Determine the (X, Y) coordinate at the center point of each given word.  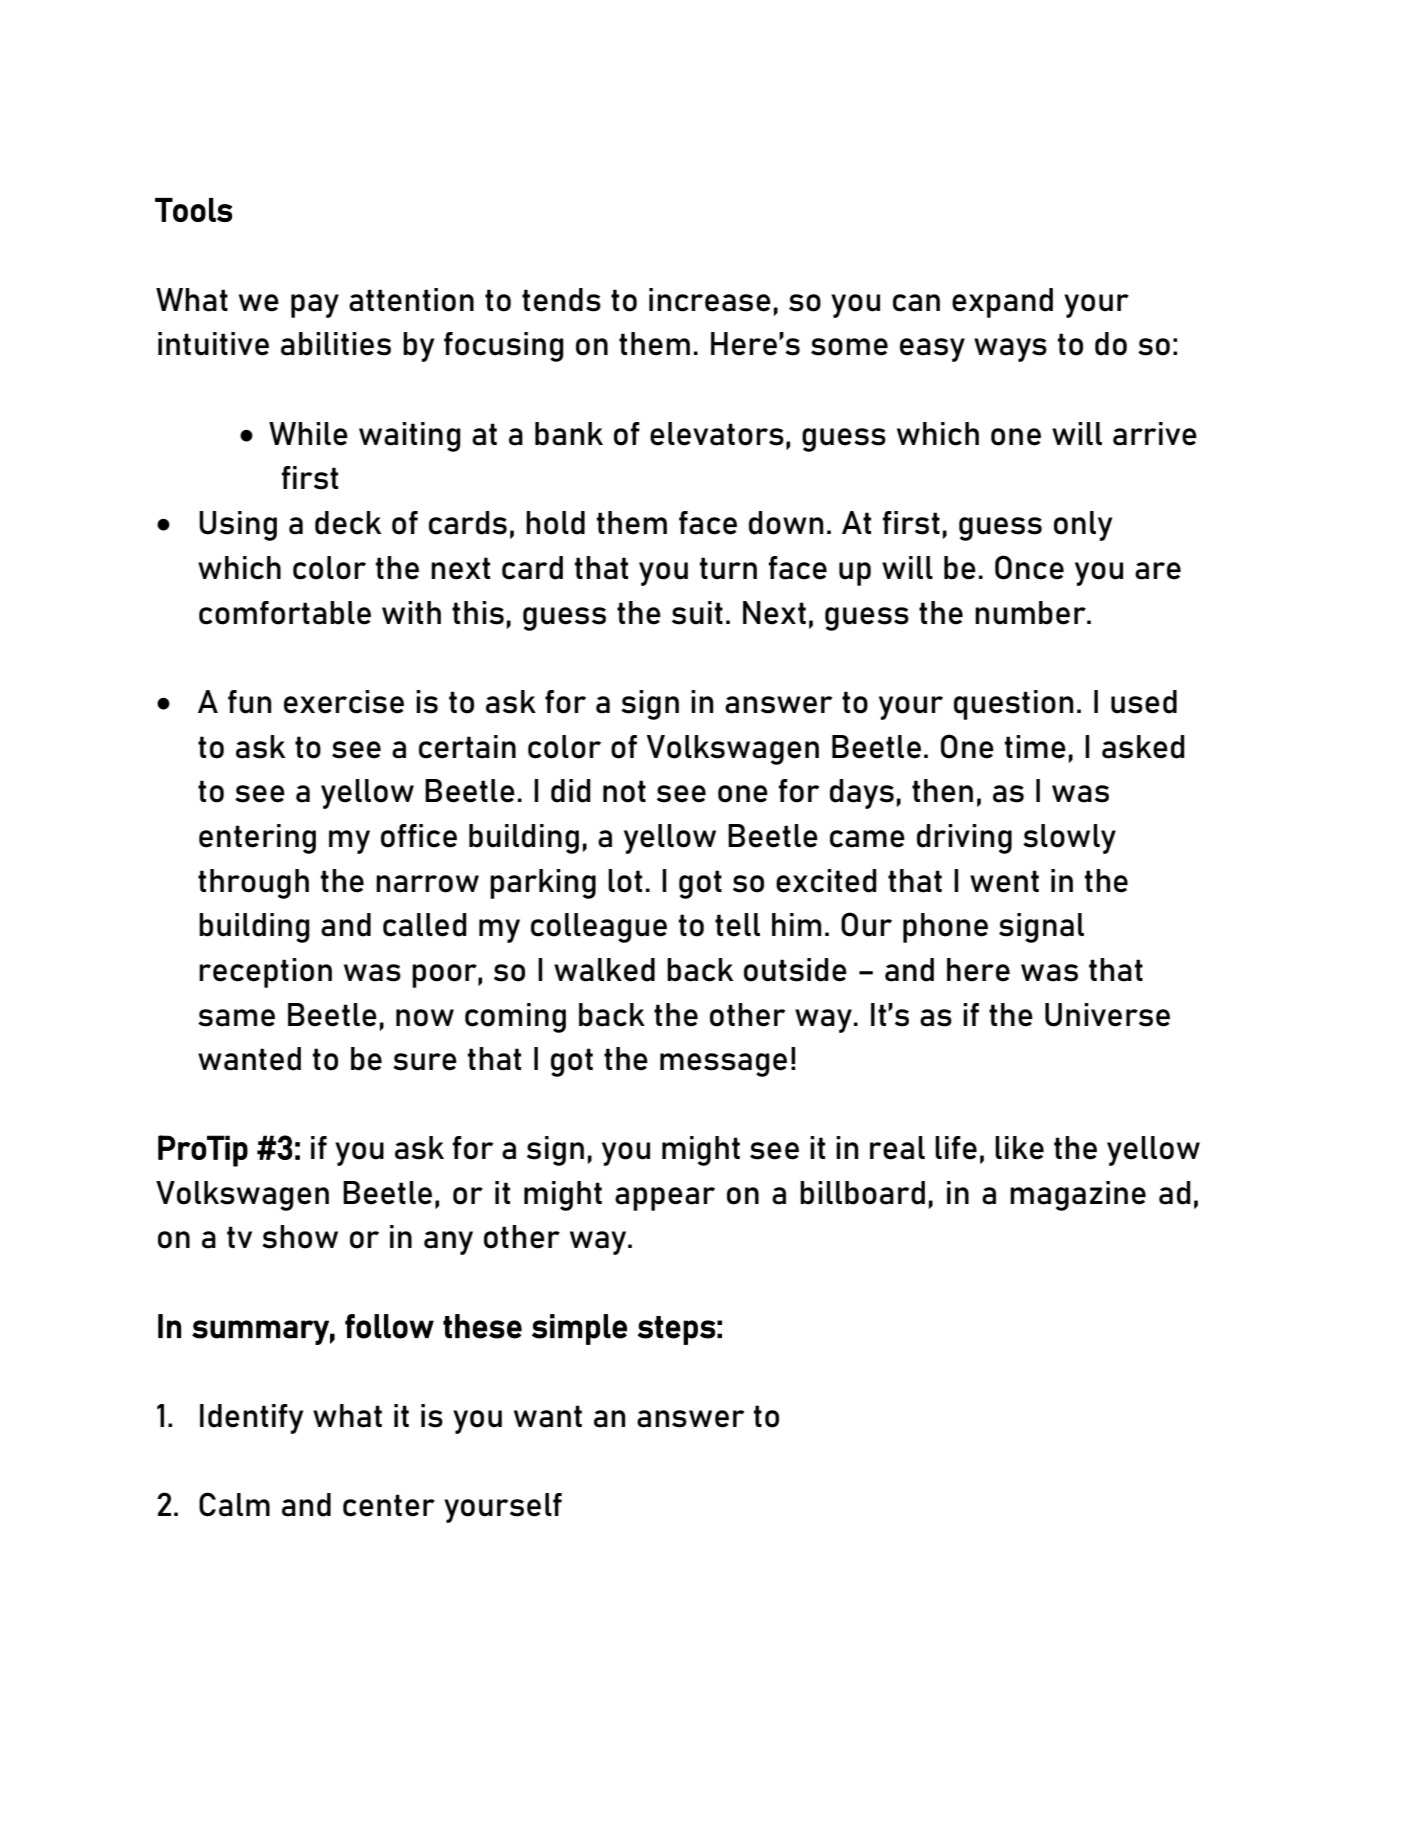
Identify (251, 1419)
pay (315, 306)
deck (348, 523)
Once (1029, 567)
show (300, 1237)
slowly (1069, 839)
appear (665, 1199)
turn (728, 568)
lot (625, 881)
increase (710, 300)
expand (1002, 303)
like (1019, 1148)
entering (257, 839)
